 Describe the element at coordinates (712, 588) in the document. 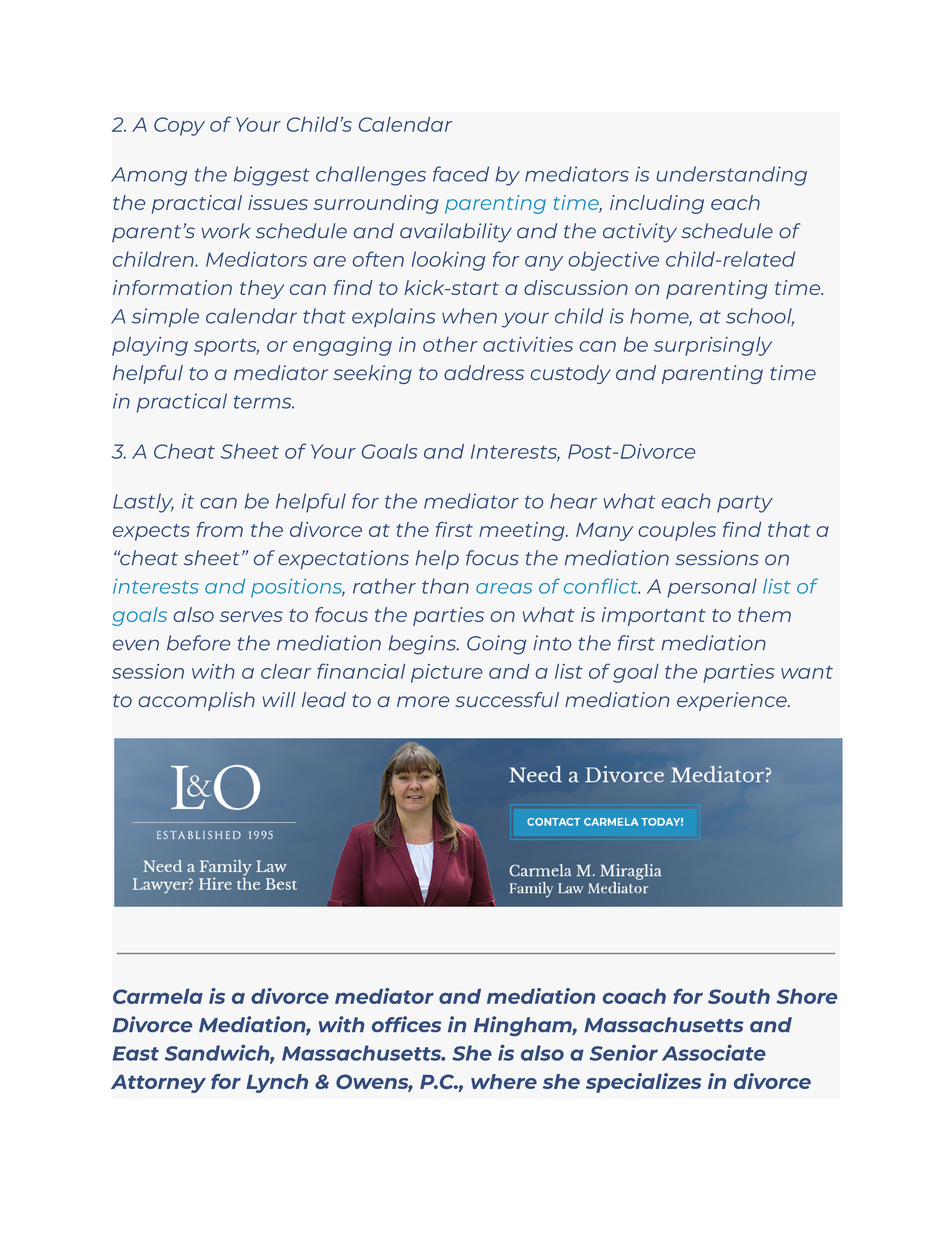

I see `personal` at that location.
